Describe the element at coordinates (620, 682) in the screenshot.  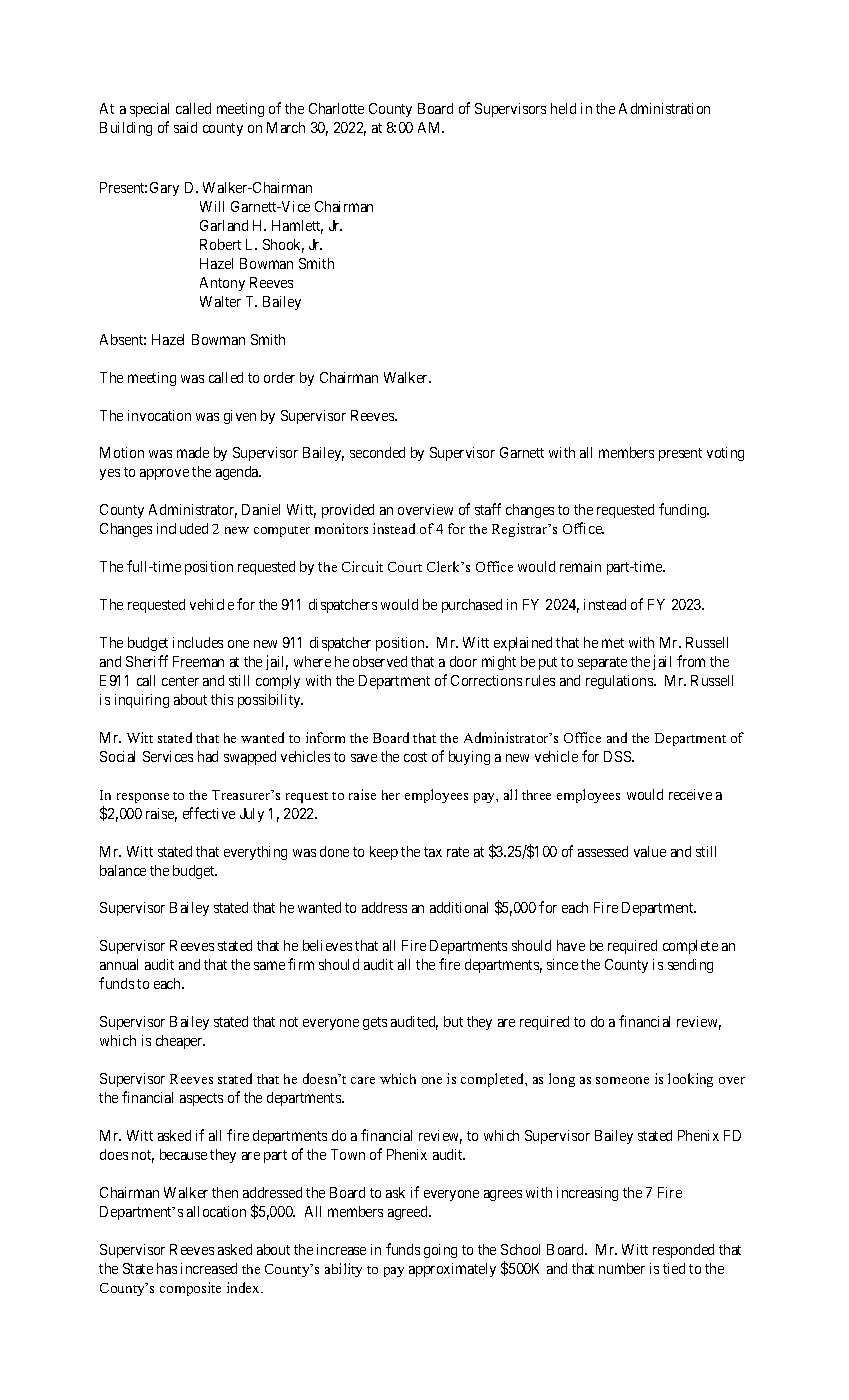
I see `regulations` at that location.
